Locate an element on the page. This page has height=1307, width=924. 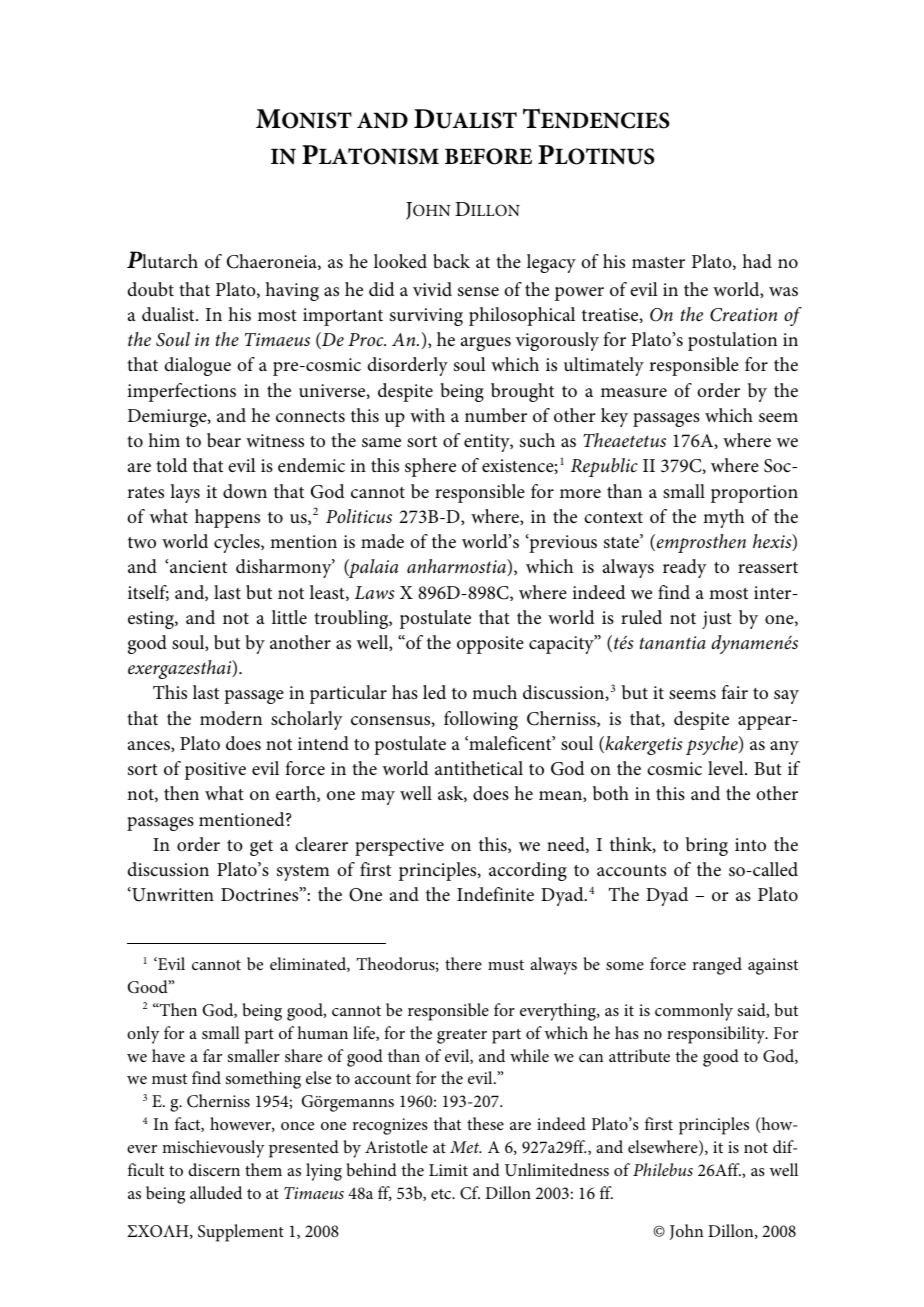
etc is located at coordinates (442, 1194).
